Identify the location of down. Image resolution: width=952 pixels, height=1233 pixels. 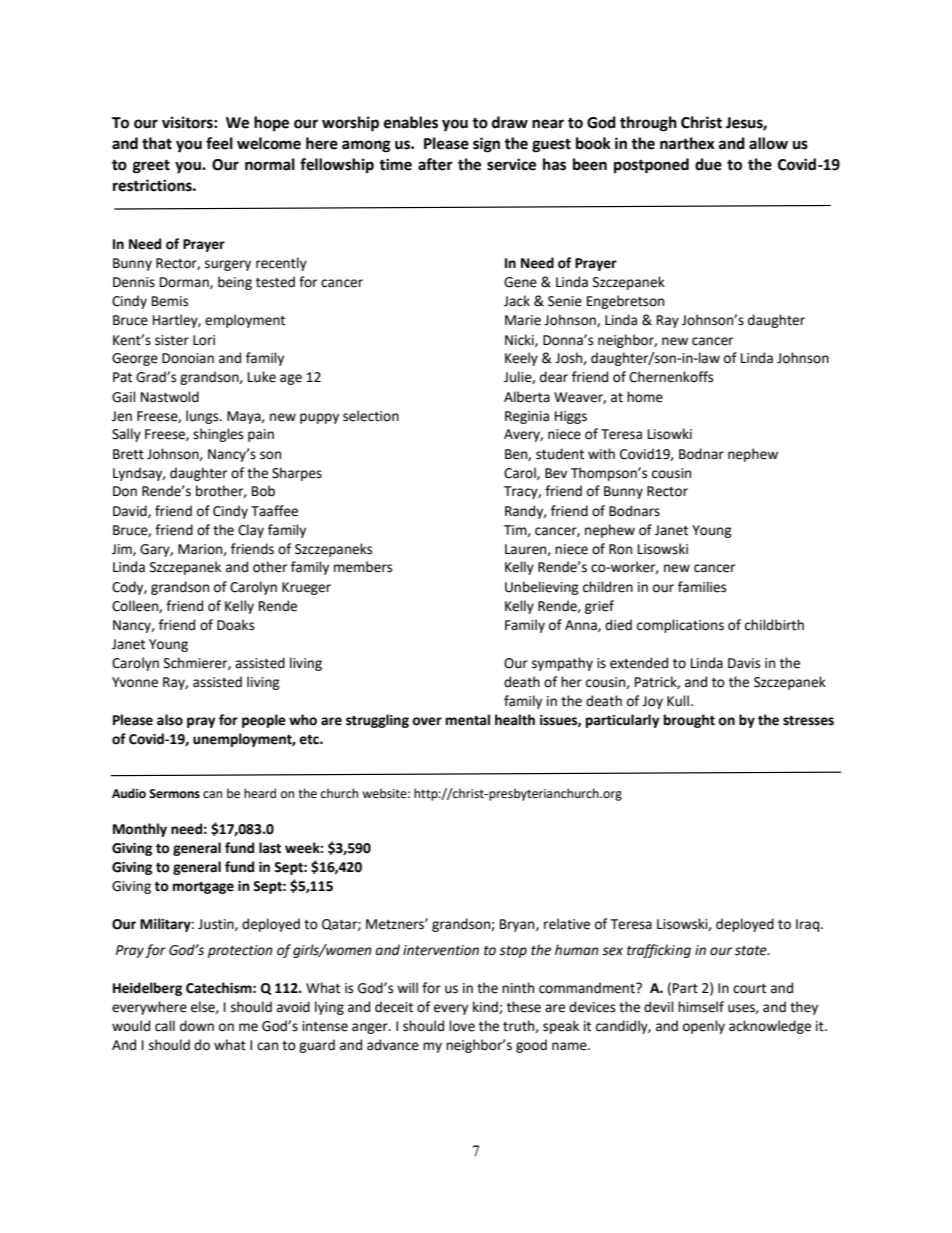
(197, 1026).
